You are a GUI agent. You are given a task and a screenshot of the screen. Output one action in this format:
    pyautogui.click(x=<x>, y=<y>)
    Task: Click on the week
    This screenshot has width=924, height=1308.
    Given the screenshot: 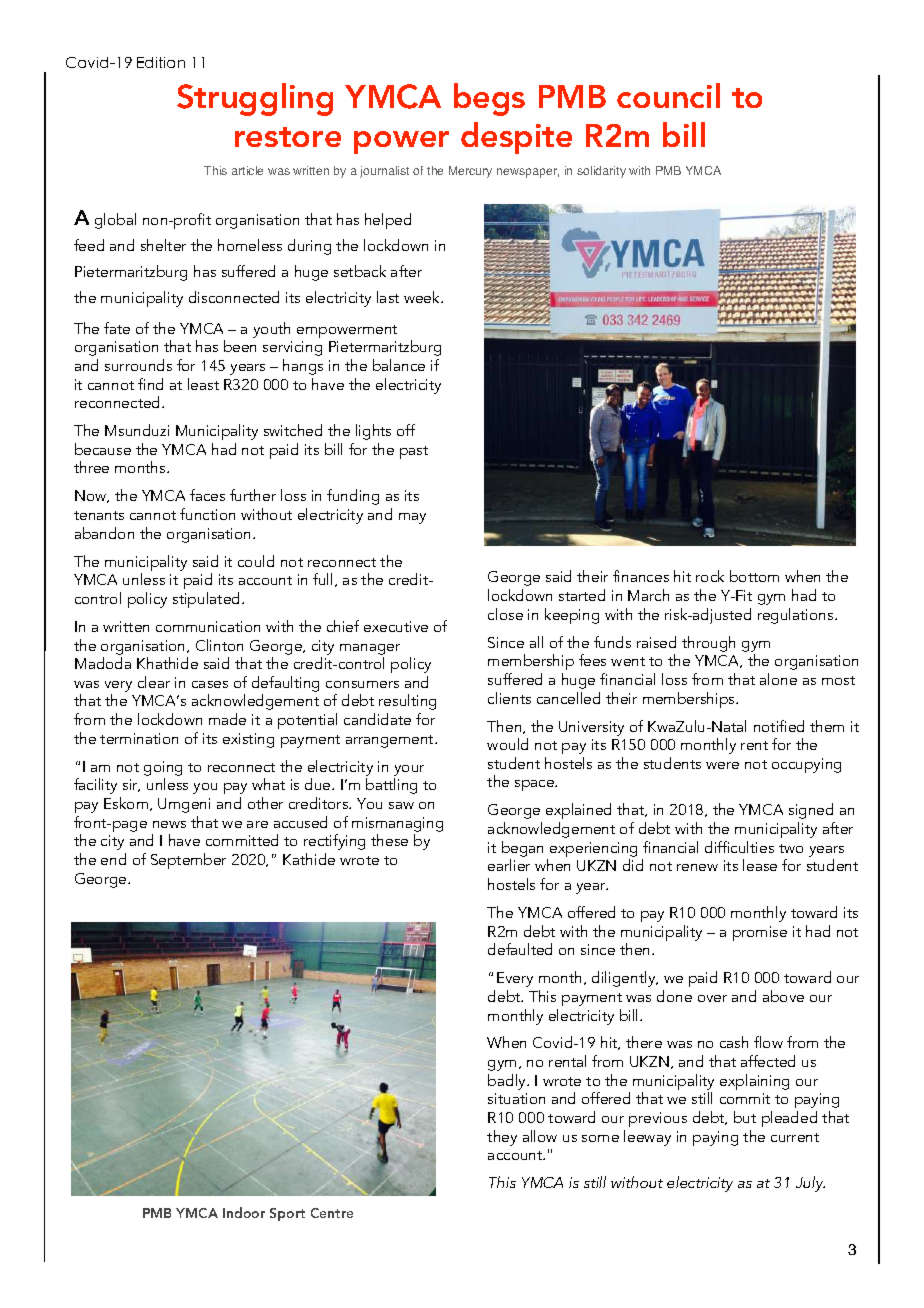 What is the action you would take?
    pyautogui.click(x=423, y=297)
